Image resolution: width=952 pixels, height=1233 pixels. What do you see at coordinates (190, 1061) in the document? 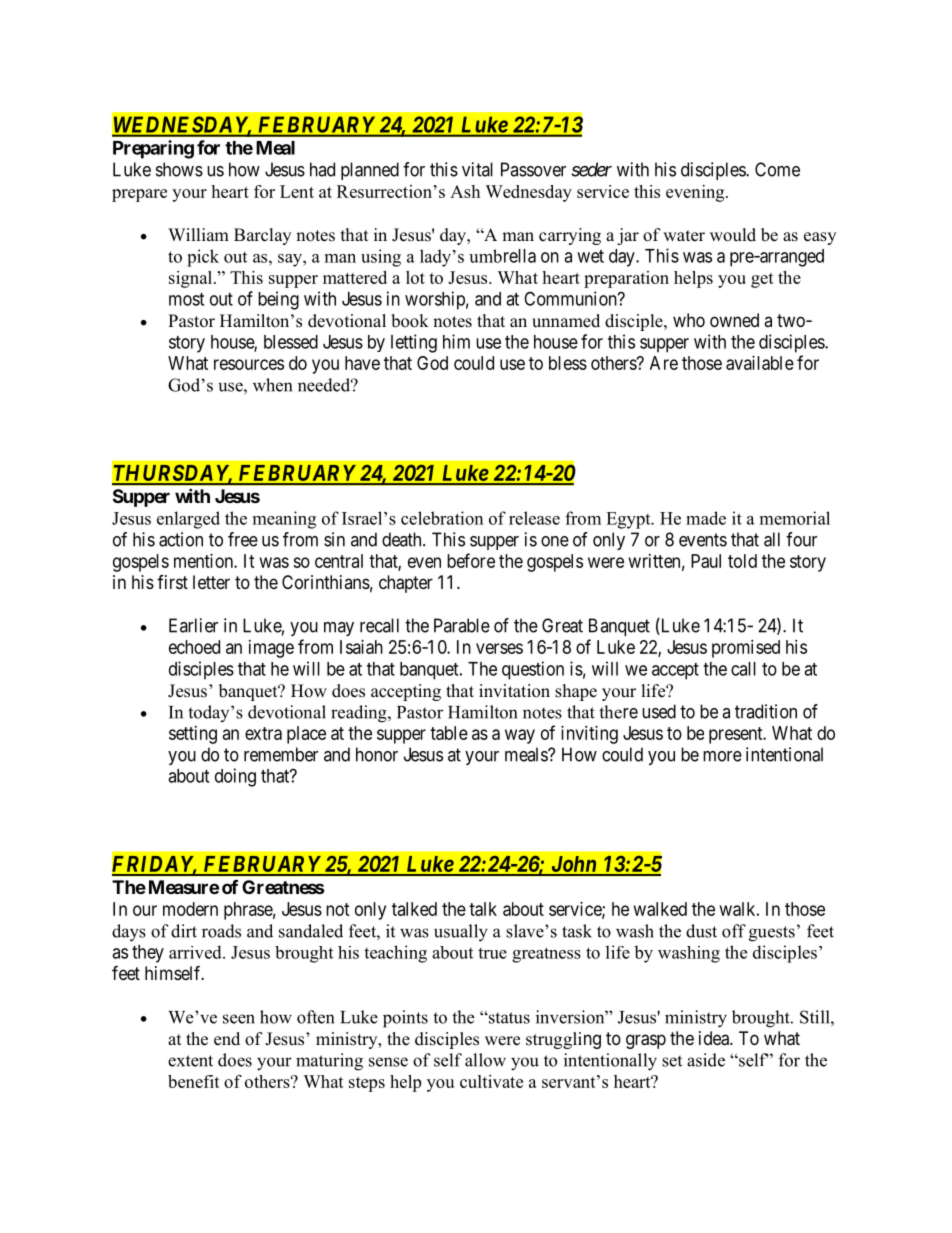
I see `extent` at bounding box center [190, 1061].
